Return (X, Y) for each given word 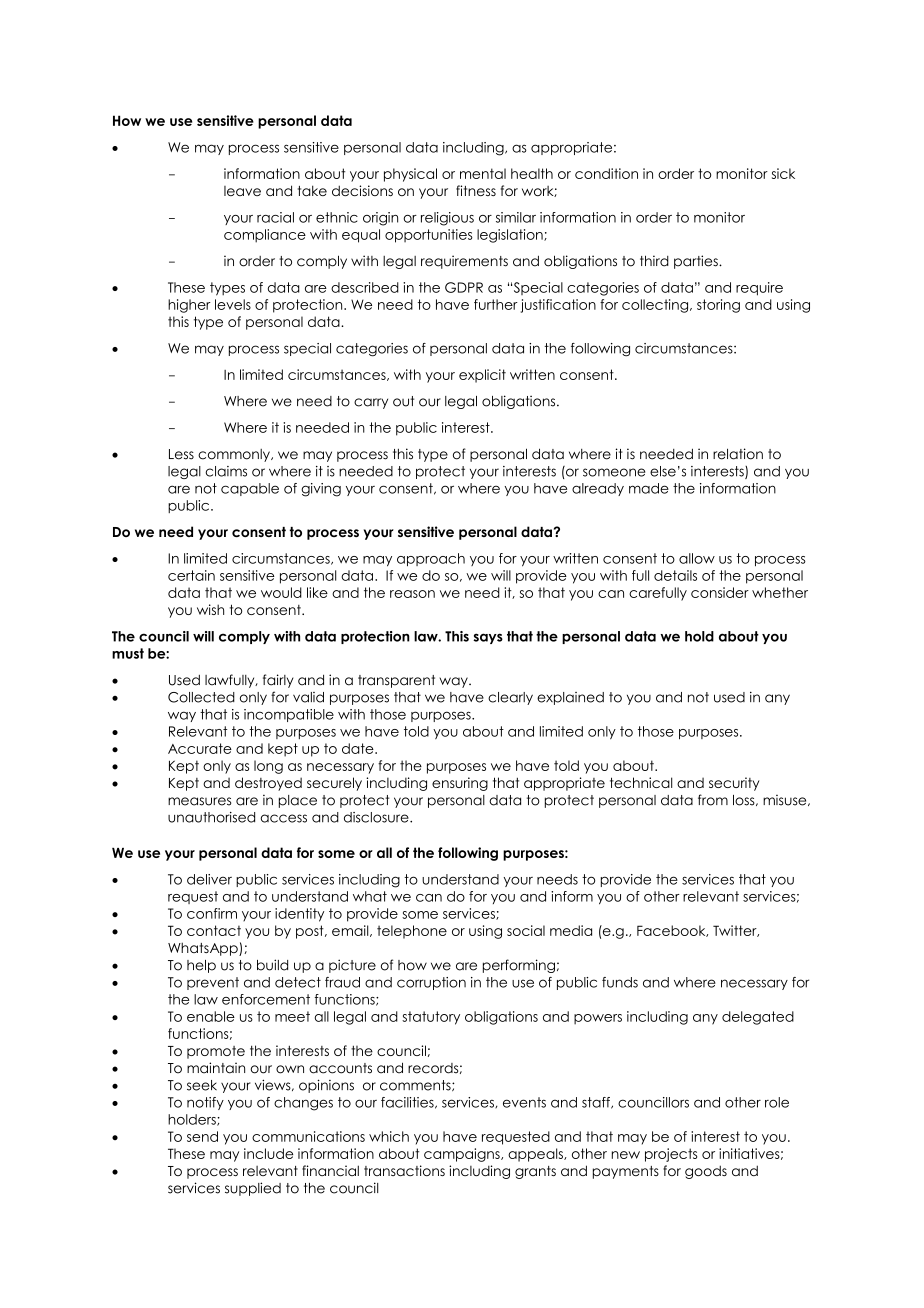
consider (720, 592)
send (202, 1136)
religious (447, 219)
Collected (201, 697)
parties (697, 262)
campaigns (463, 1155)
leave (242, 191)
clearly (510, 698)
